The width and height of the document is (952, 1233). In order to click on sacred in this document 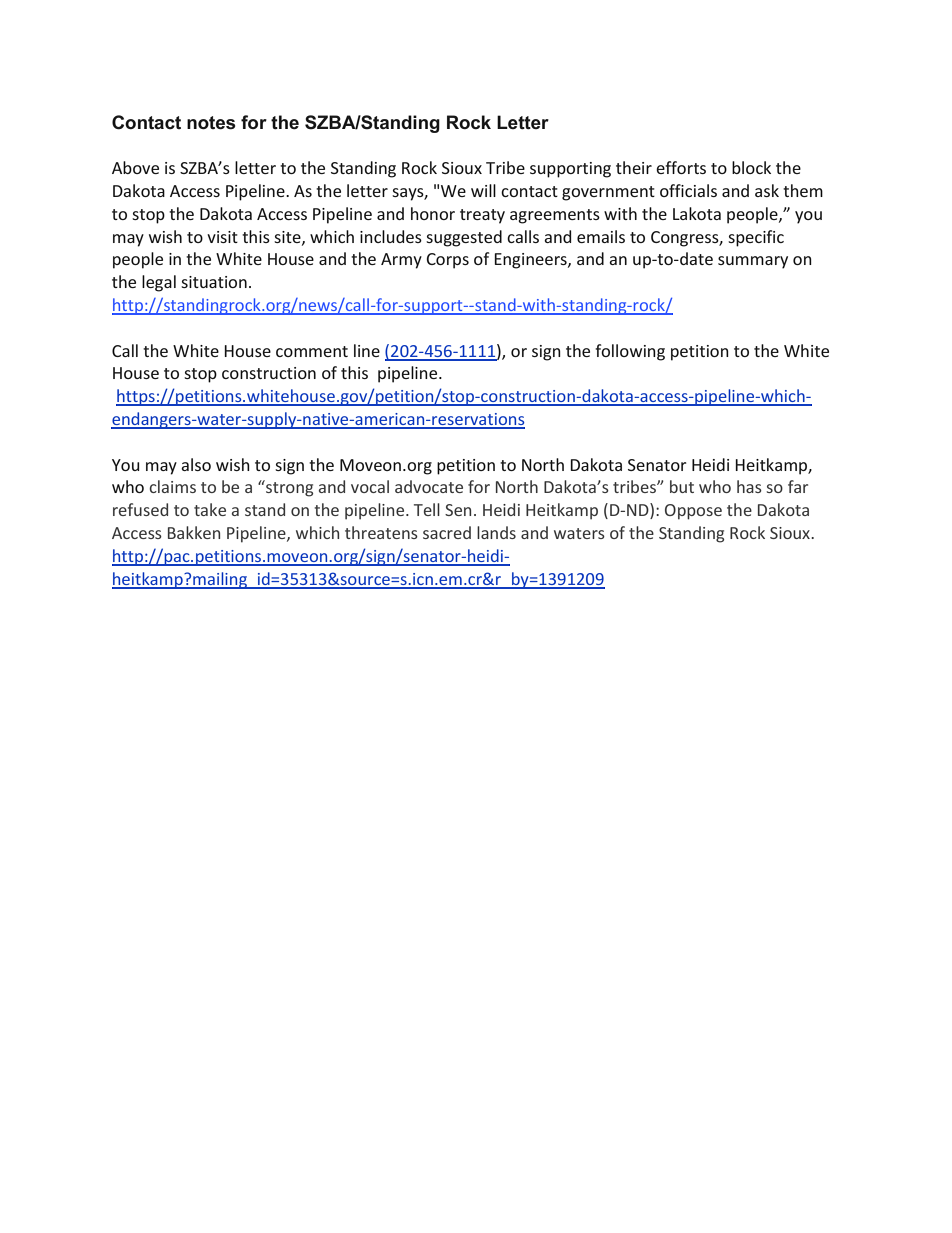, I will do `click(447, 532)`.
